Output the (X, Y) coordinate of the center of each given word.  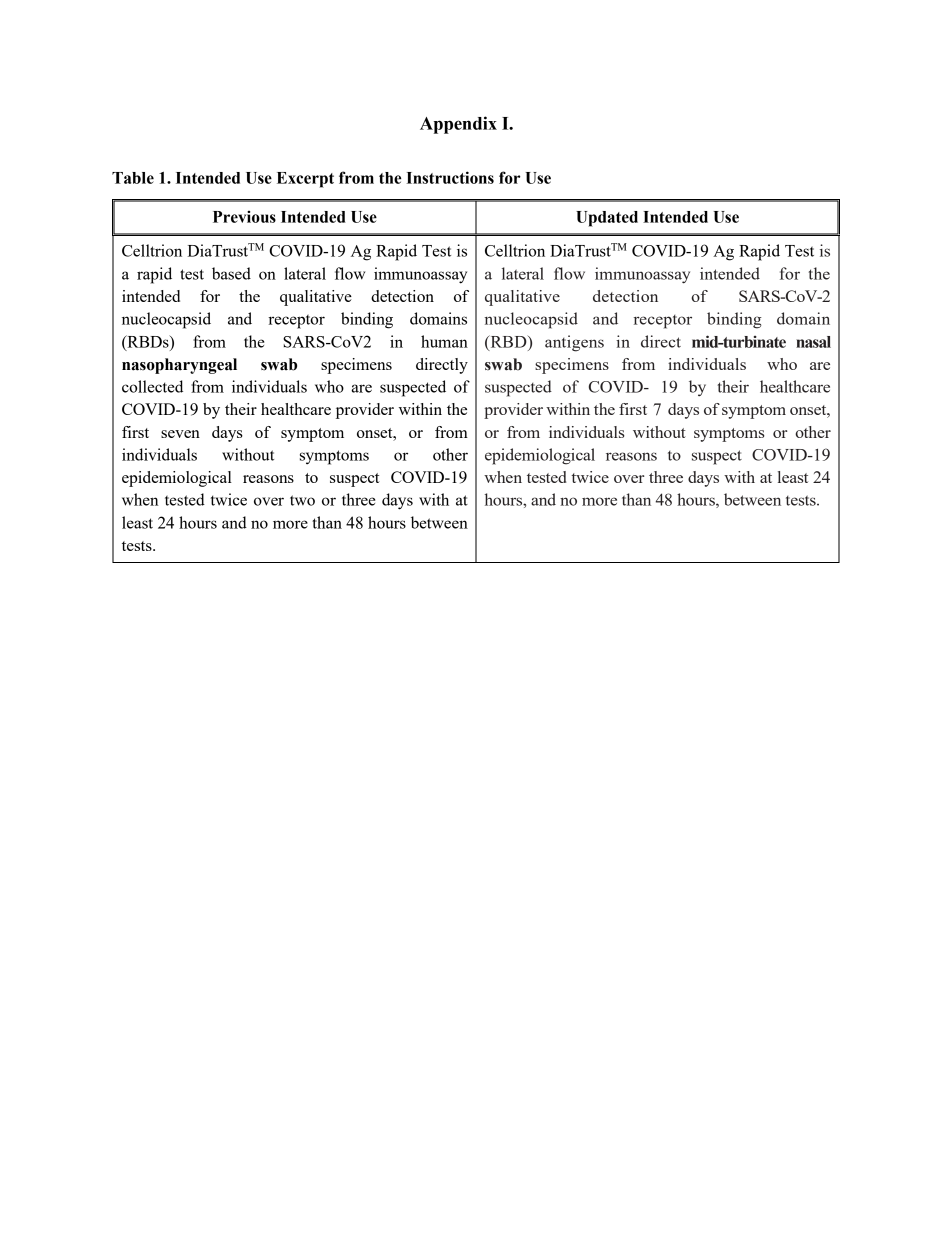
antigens (574, 343)
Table (133, 178)
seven (180, 434)
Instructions (450, 177)
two (302, 500)
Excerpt (305, 180)
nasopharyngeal (179, 366)
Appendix (458, 125)
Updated (607, 219)
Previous (244, 216)
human (444, 341)
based (231, 273)
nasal (813, 342)
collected (152, 386)
